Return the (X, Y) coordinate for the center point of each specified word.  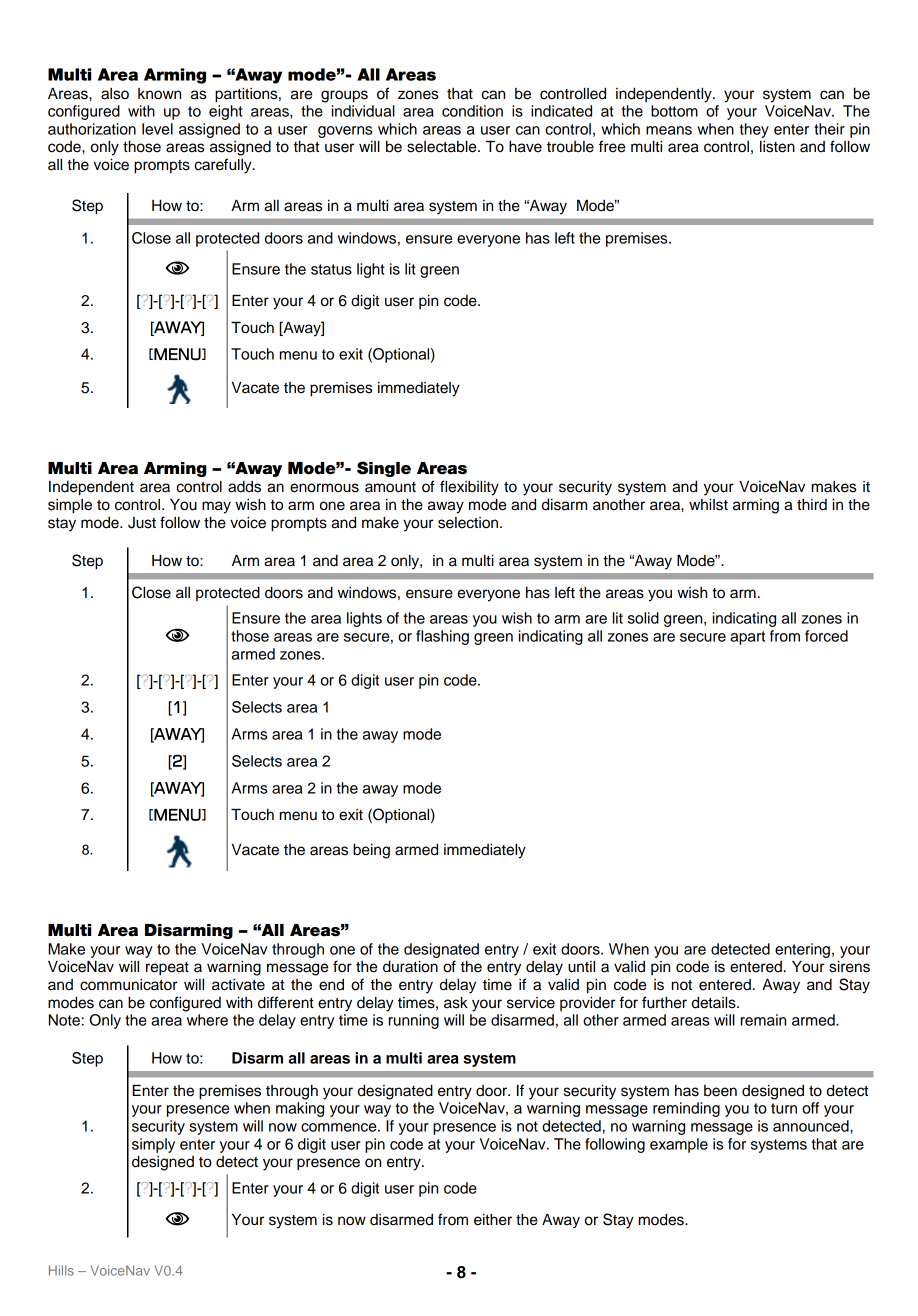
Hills (61, 1270)
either (493, 1220)
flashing (442, 637)
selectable (443, 147)
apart (747, 638)
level (157, 129)
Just (142, 523)
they (754, 130)
